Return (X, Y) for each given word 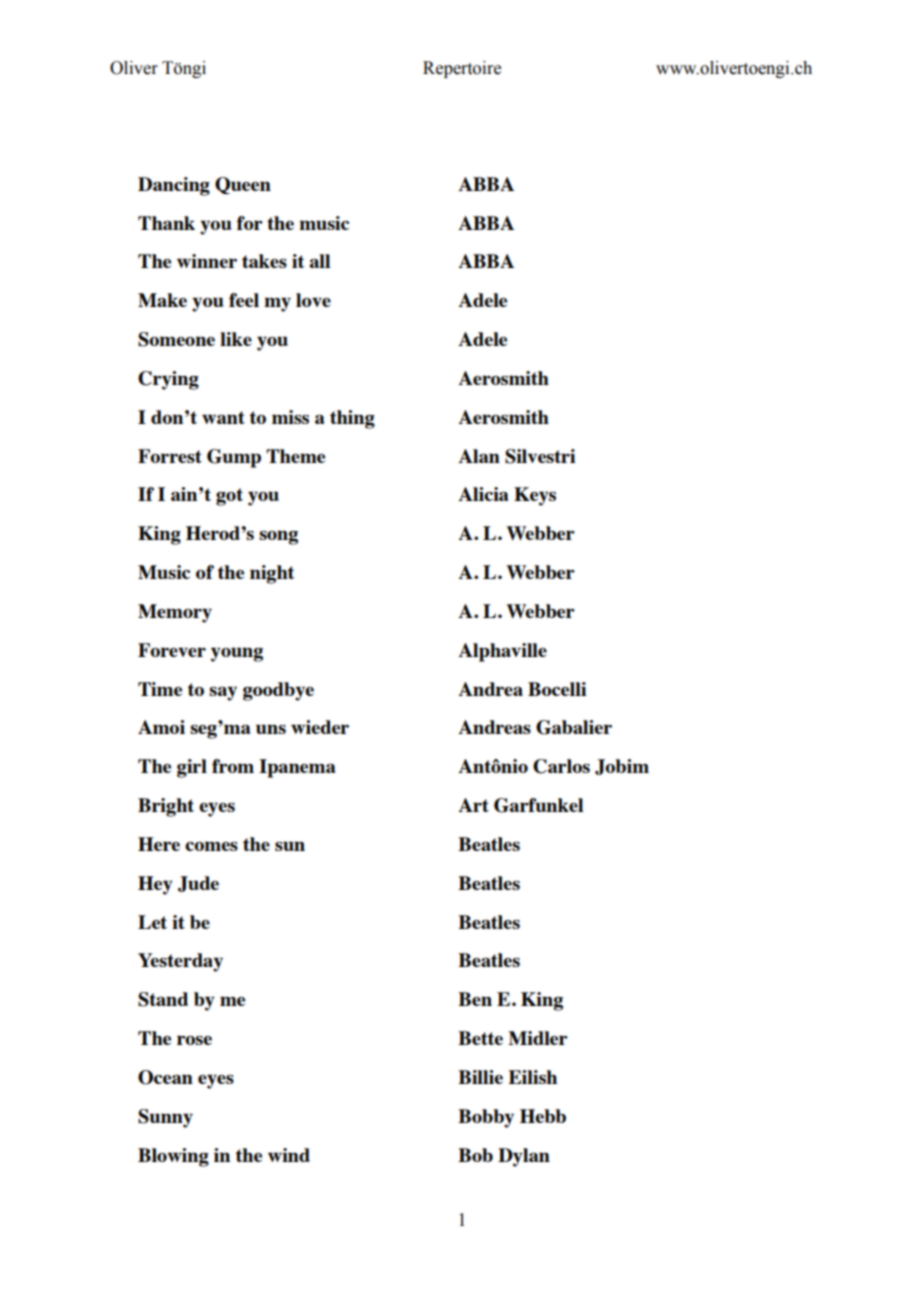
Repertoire (462, 69)
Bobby (486, 1118)
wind (289, 1155)
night (272, 574)
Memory (175, 613)
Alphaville (502, 652)
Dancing (174, 186)
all (319, 261)
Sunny (165, 1118)
